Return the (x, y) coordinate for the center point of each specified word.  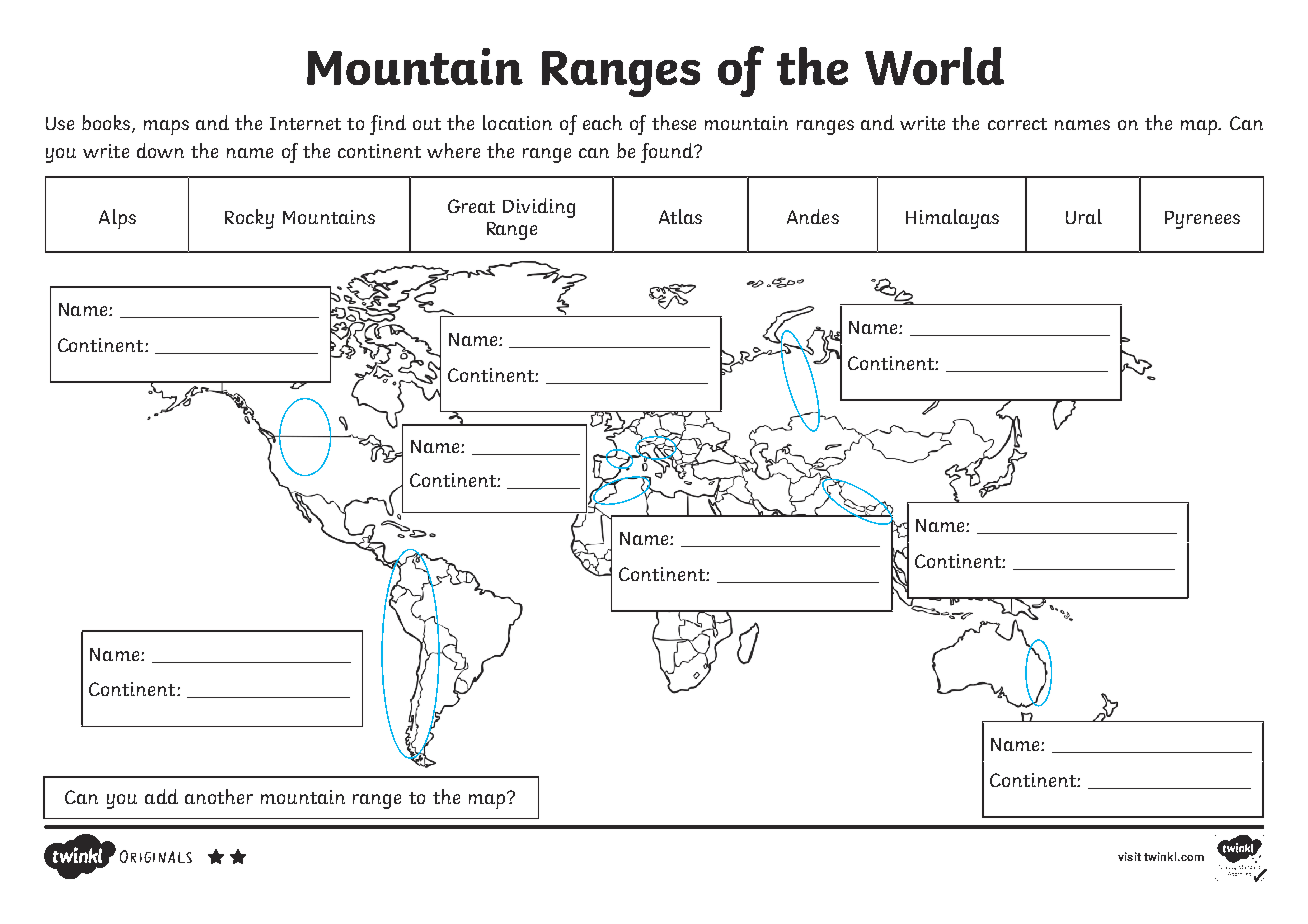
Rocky (249, 219)
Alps (117, 219)
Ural (1084, 216)
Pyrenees (1202, 220)
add (161, 796)
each (602, 122)
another (219, 796)
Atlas (680, 216)
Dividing (539, 208)
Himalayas (952, 219)
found (668, 153)
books (107, 124)
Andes (813, 216)
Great (471, 206)
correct (1017, 124)
